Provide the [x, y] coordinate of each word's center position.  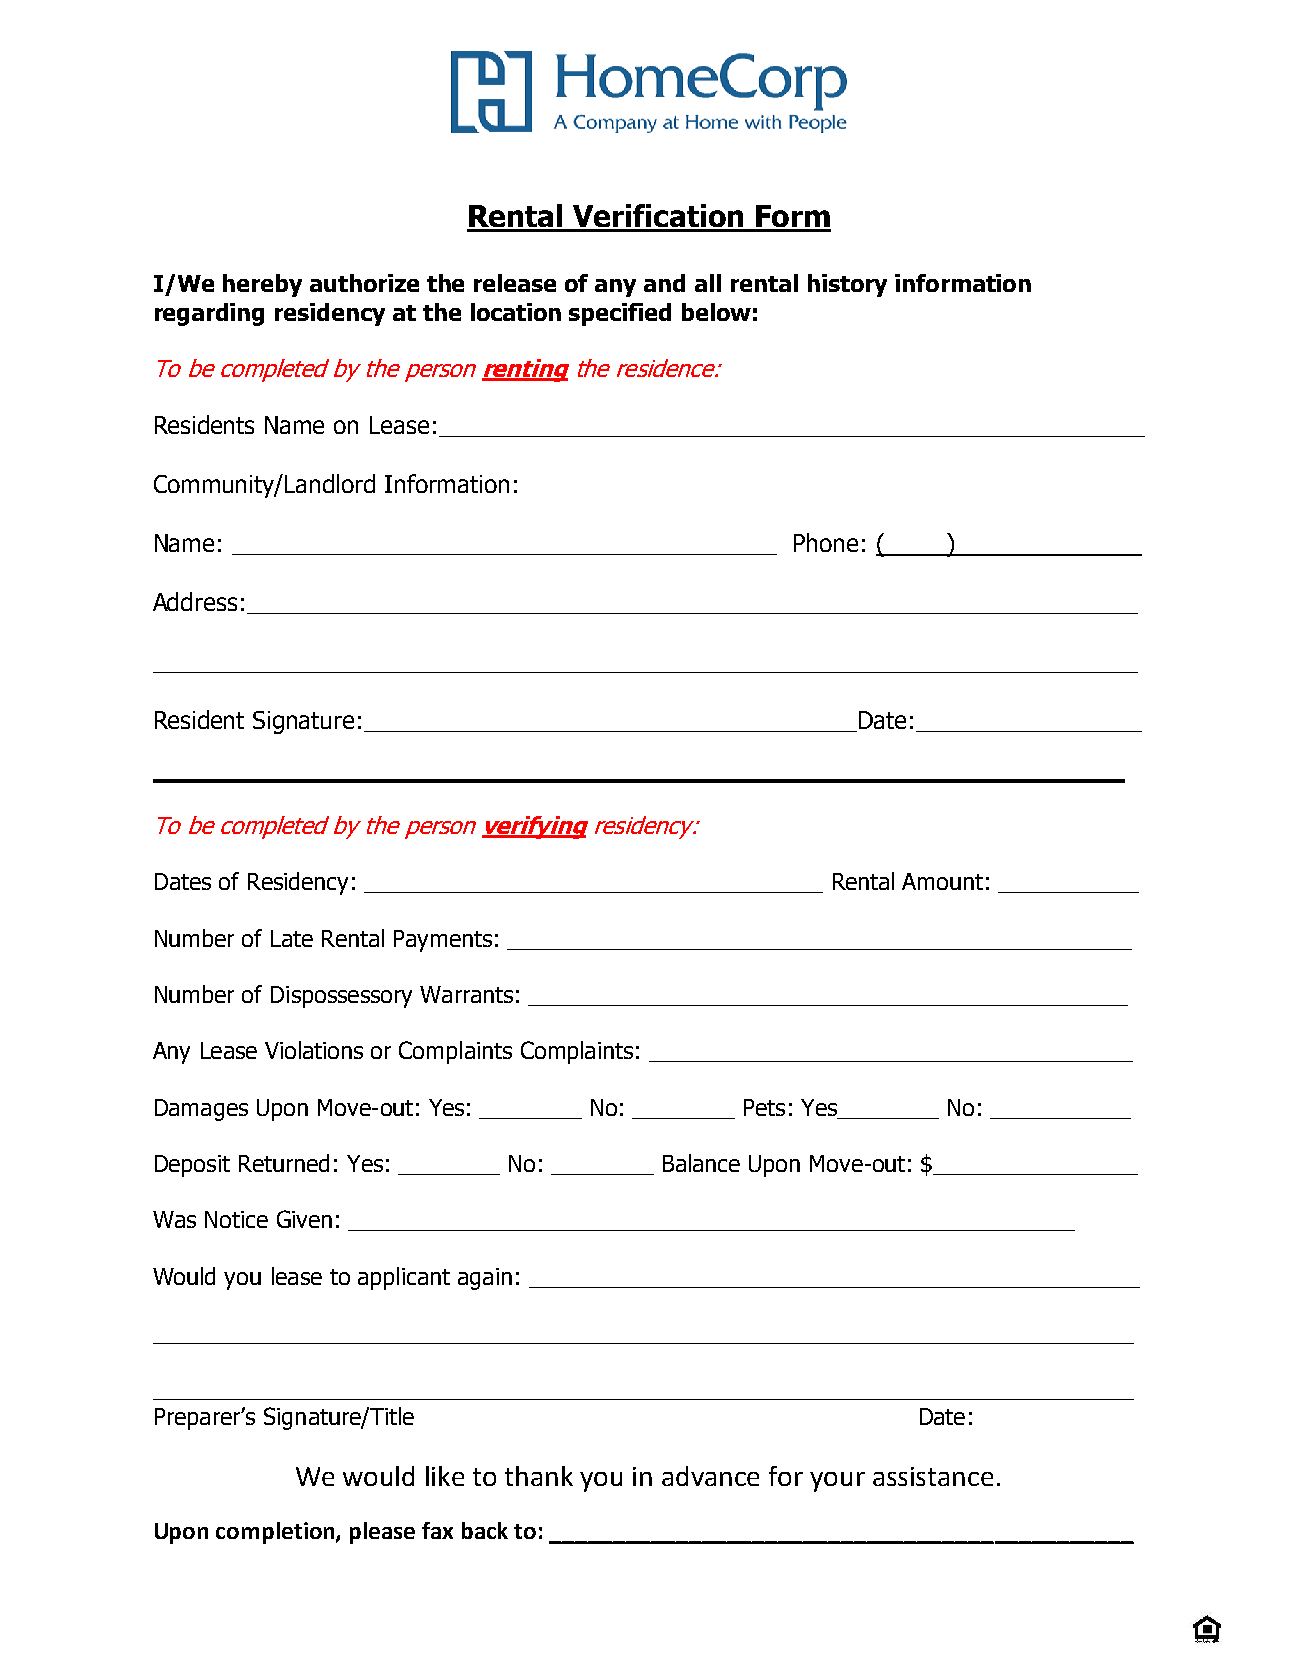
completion [276, 1533]
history [847, 285]
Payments [443, 941]
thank [539, 1476]
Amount [942, 881]
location [516, 312]
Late [292, 938]
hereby [262, 285]
